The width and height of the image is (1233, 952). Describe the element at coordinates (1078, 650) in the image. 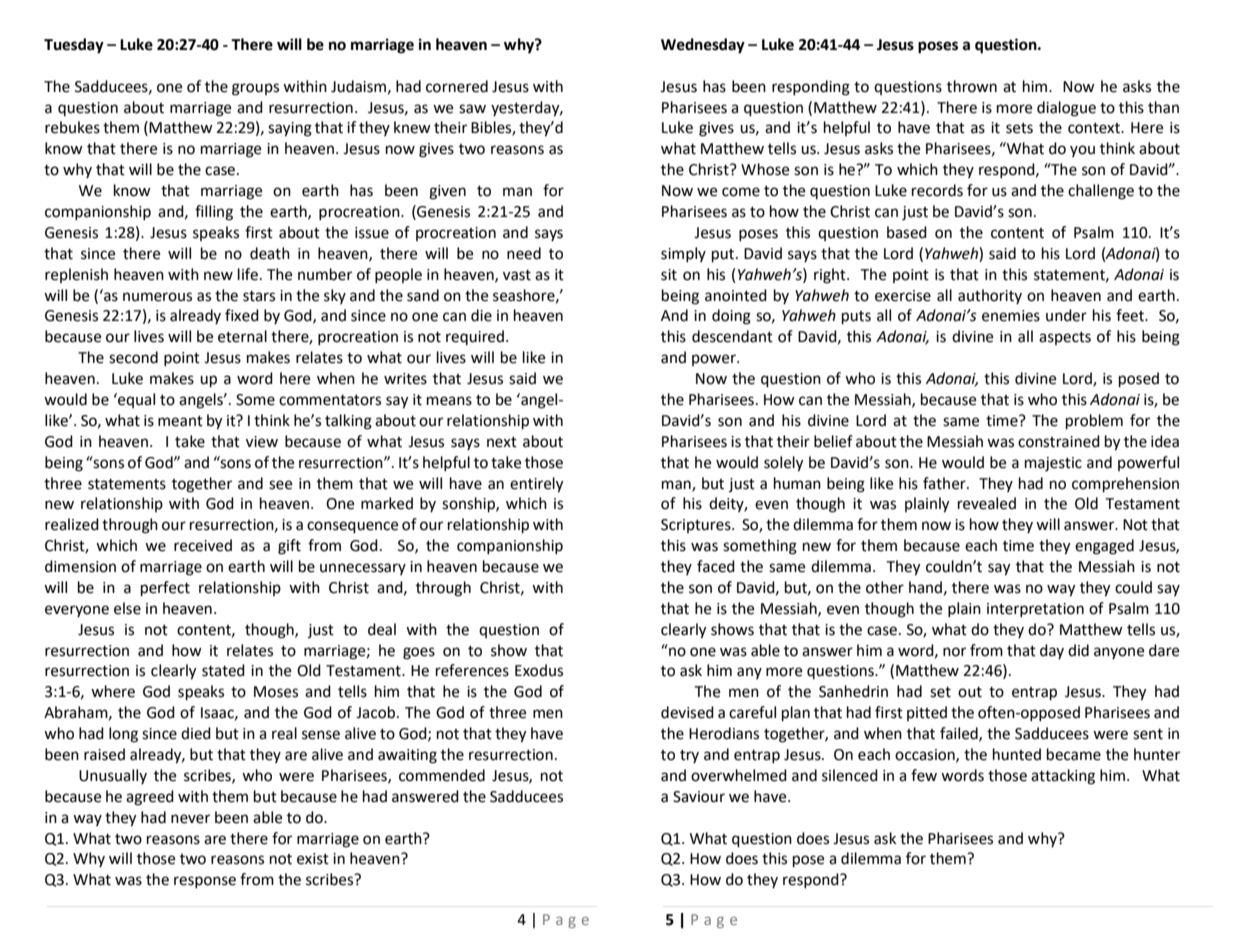

I see `did` at that location.
